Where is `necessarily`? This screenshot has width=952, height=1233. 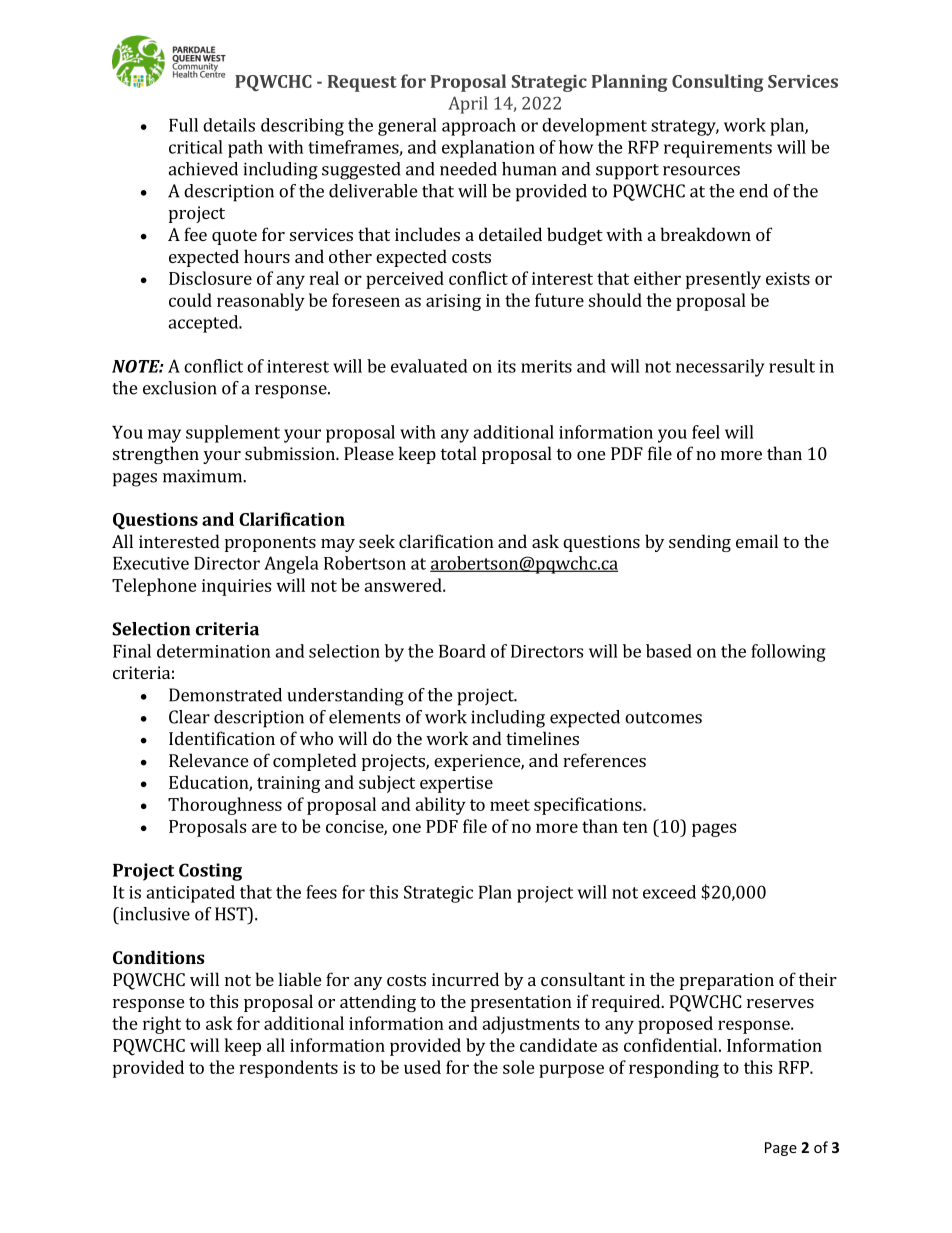
necessarily is located at coordinates (720, 368).
